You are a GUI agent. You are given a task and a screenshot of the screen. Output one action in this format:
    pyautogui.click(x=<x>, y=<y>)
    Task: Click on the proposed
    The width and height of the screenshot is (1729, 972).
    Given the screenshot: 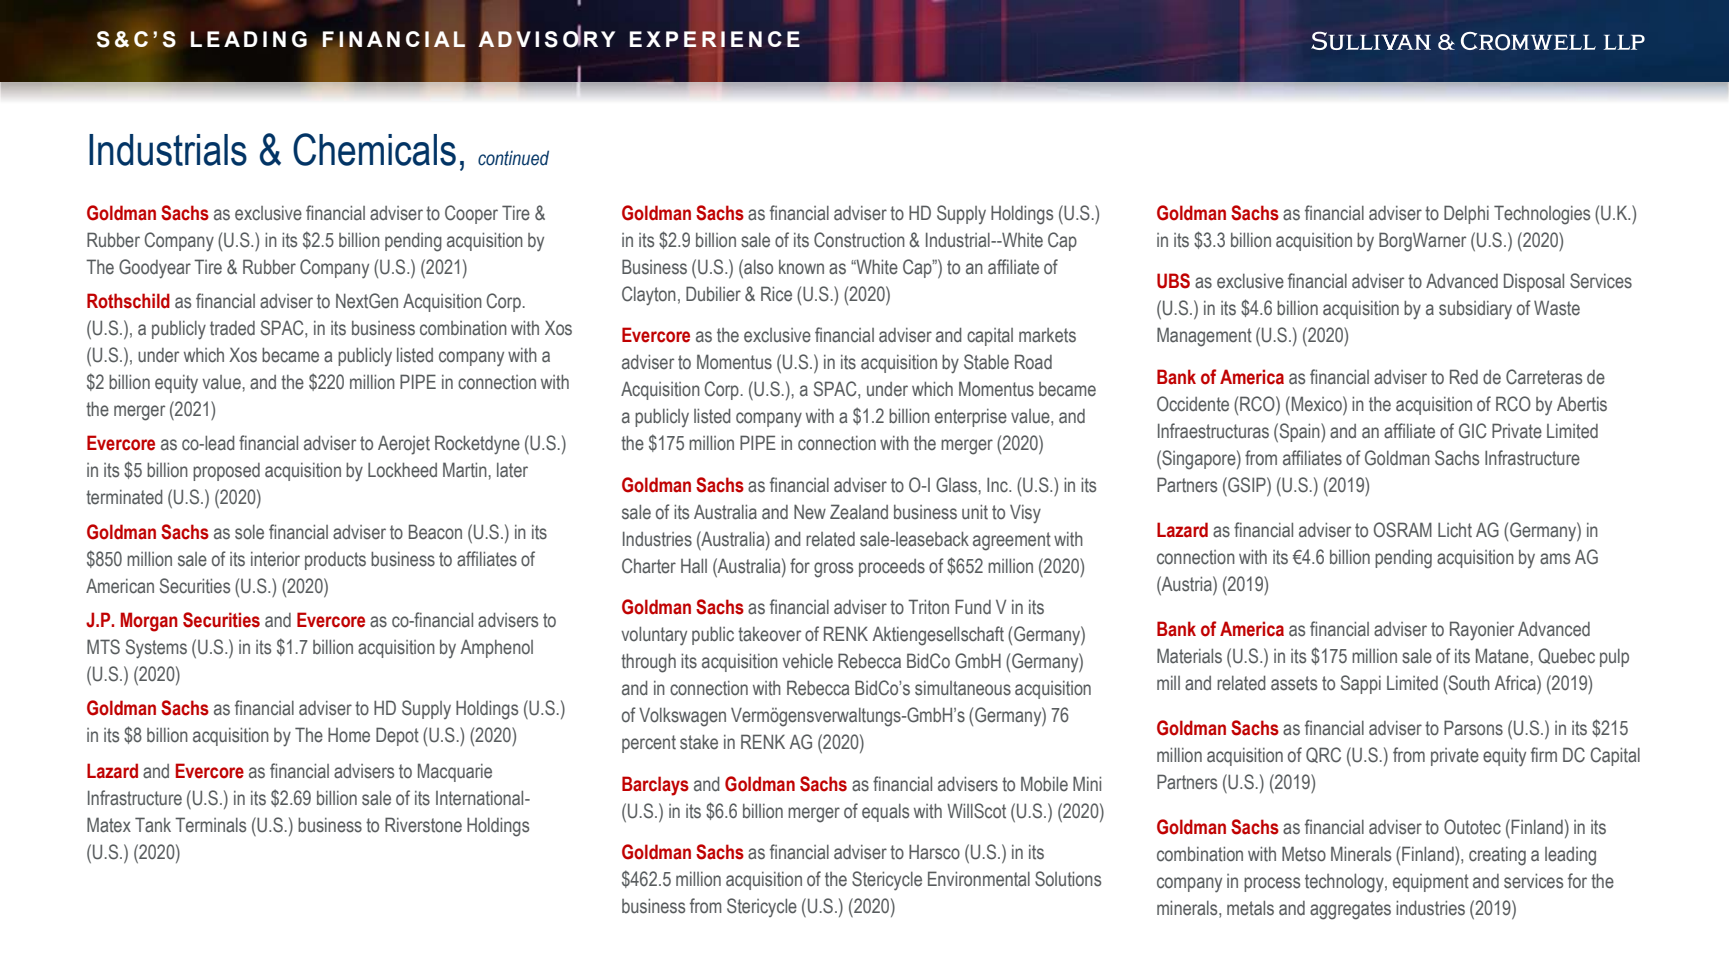 What is the action you would take?
    pyautogui.click(x=226, y=472)
